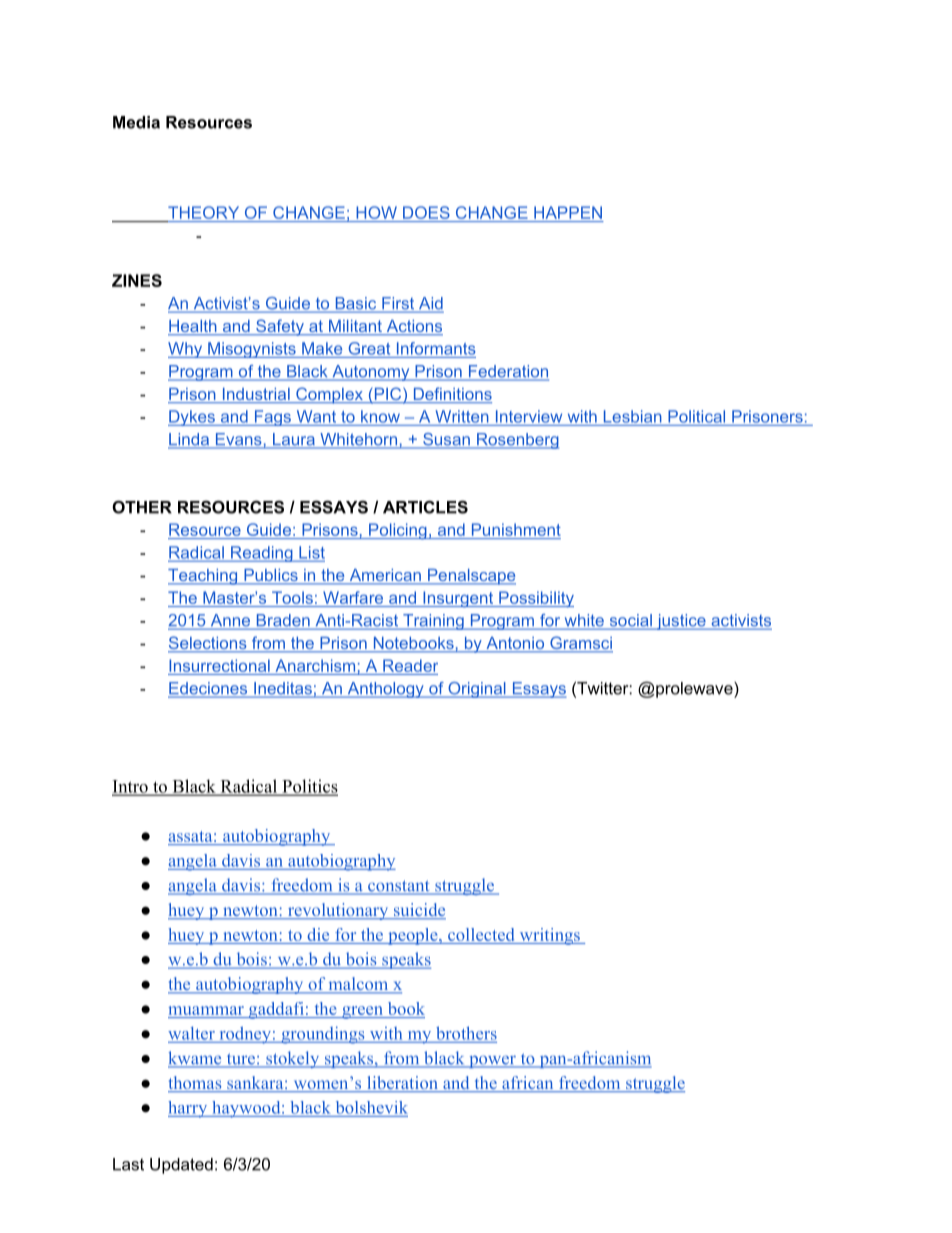  What do you see at coordinates (549, 936) in the document?
I see `writings` at bounding box center [549, 936].
